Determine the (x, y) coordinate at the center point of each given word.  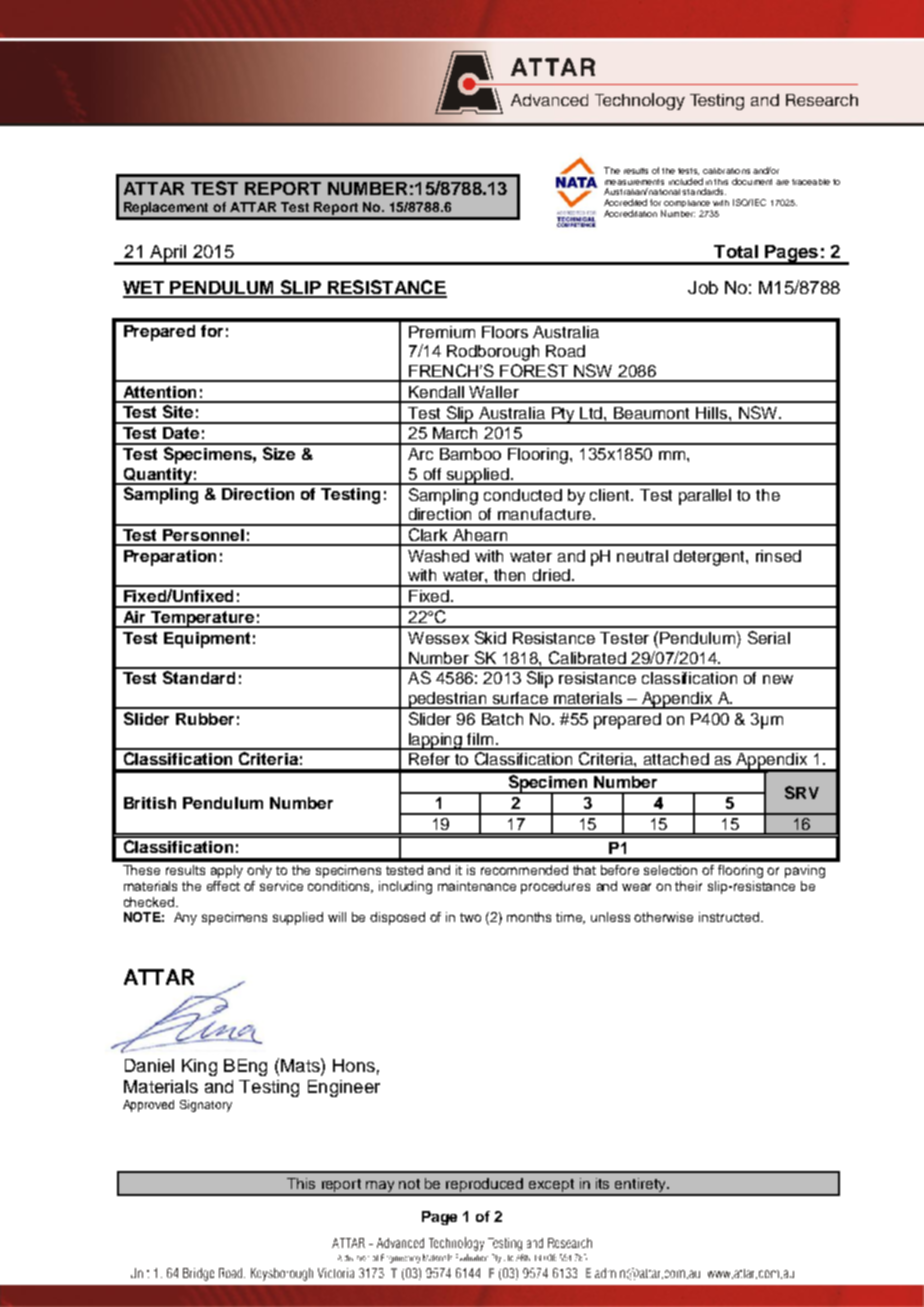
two (470, 917)
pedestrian (448, 700)
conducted (523, 495)
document (752, 181)
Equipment (207, 640)
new (778, 679)
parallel (705, 497)
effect (223, 886)
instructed (729, 917)
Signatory (206, 1106)
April (168, 254)
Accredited (625, 202)
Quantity (157, 476)
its (602, 1183)
